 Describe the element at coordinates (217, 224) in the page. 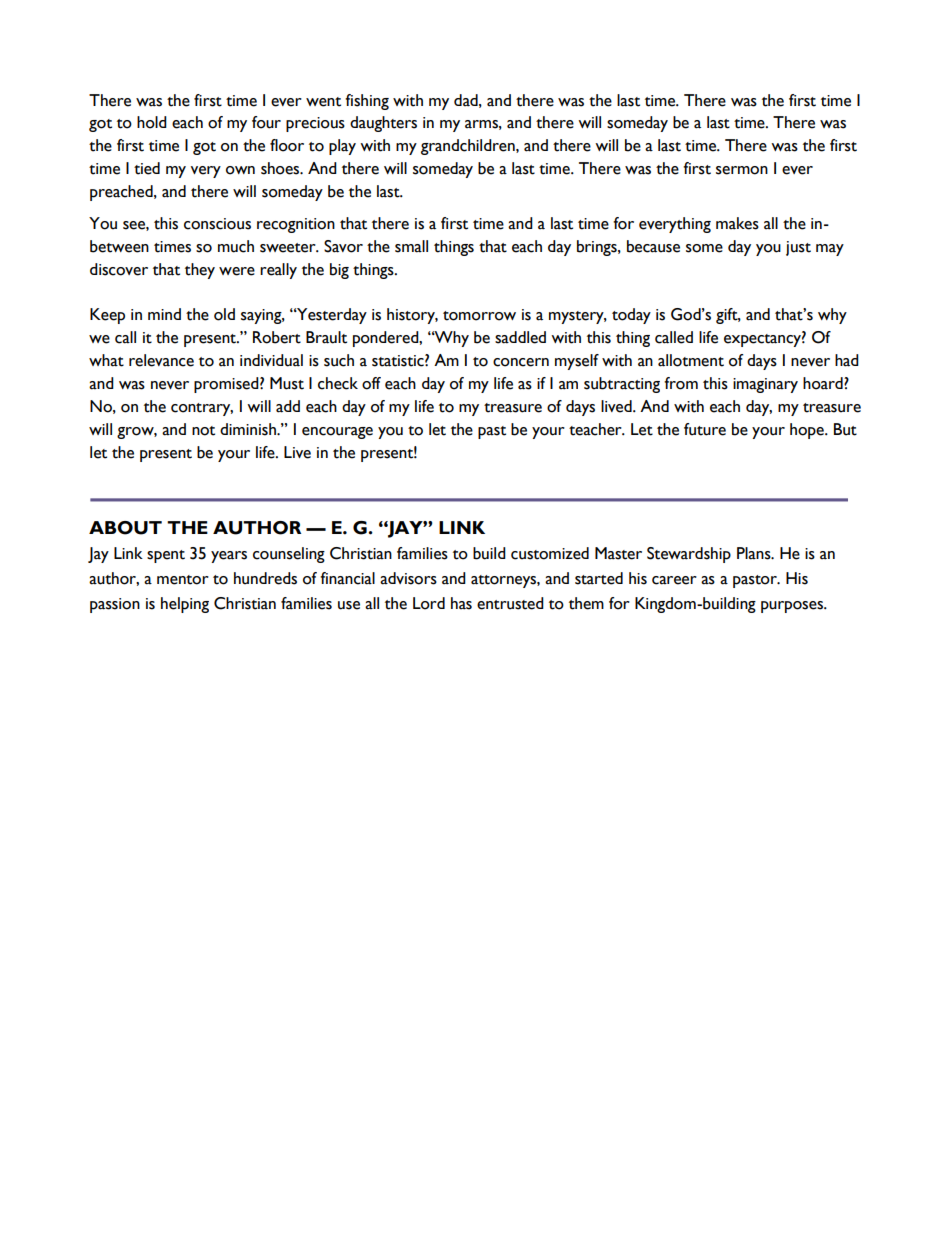

I see `conscious` at that location.
